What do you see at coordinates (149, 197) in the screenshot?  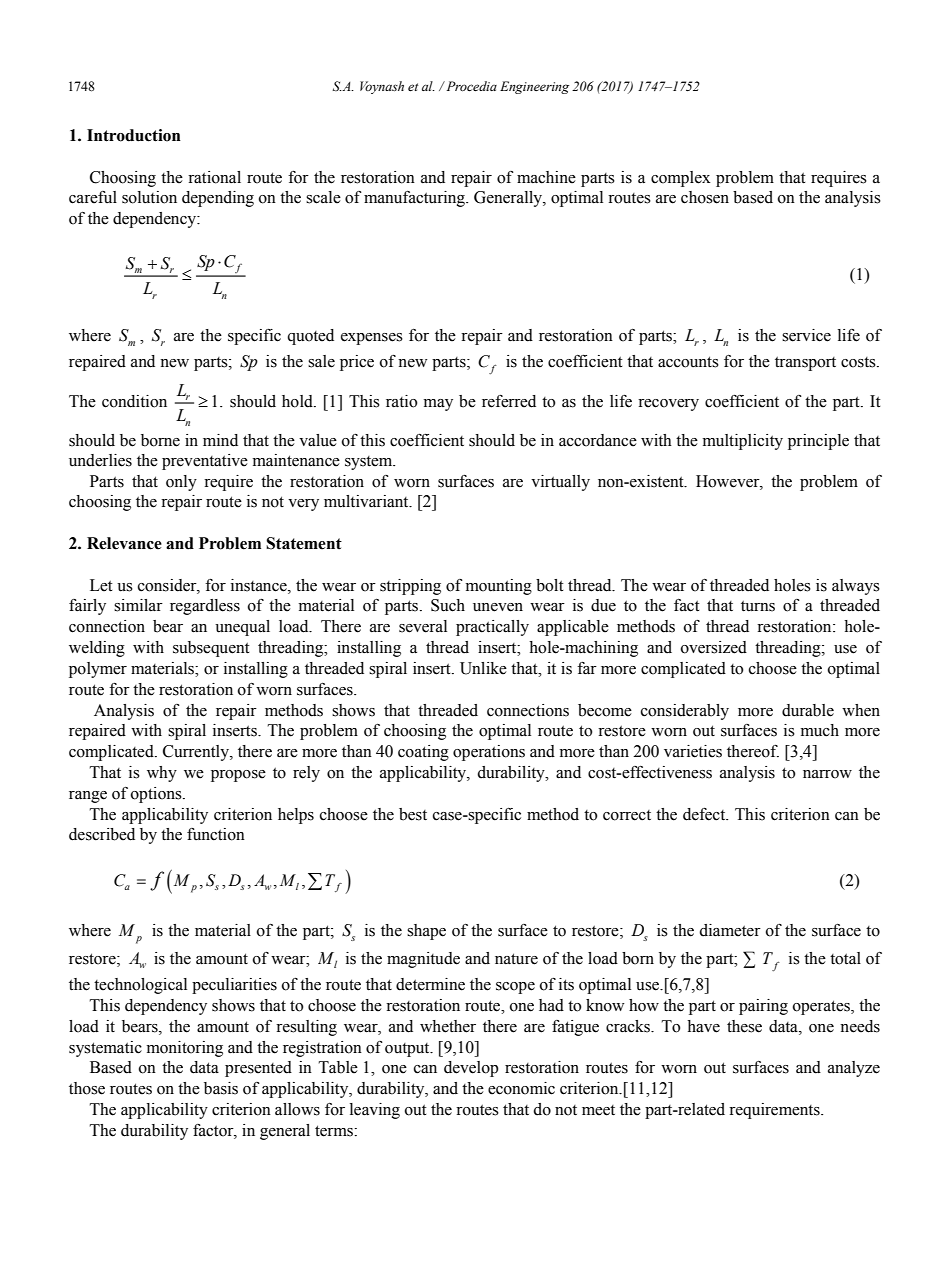 I see `solution` at bounding box center [149, 197].
